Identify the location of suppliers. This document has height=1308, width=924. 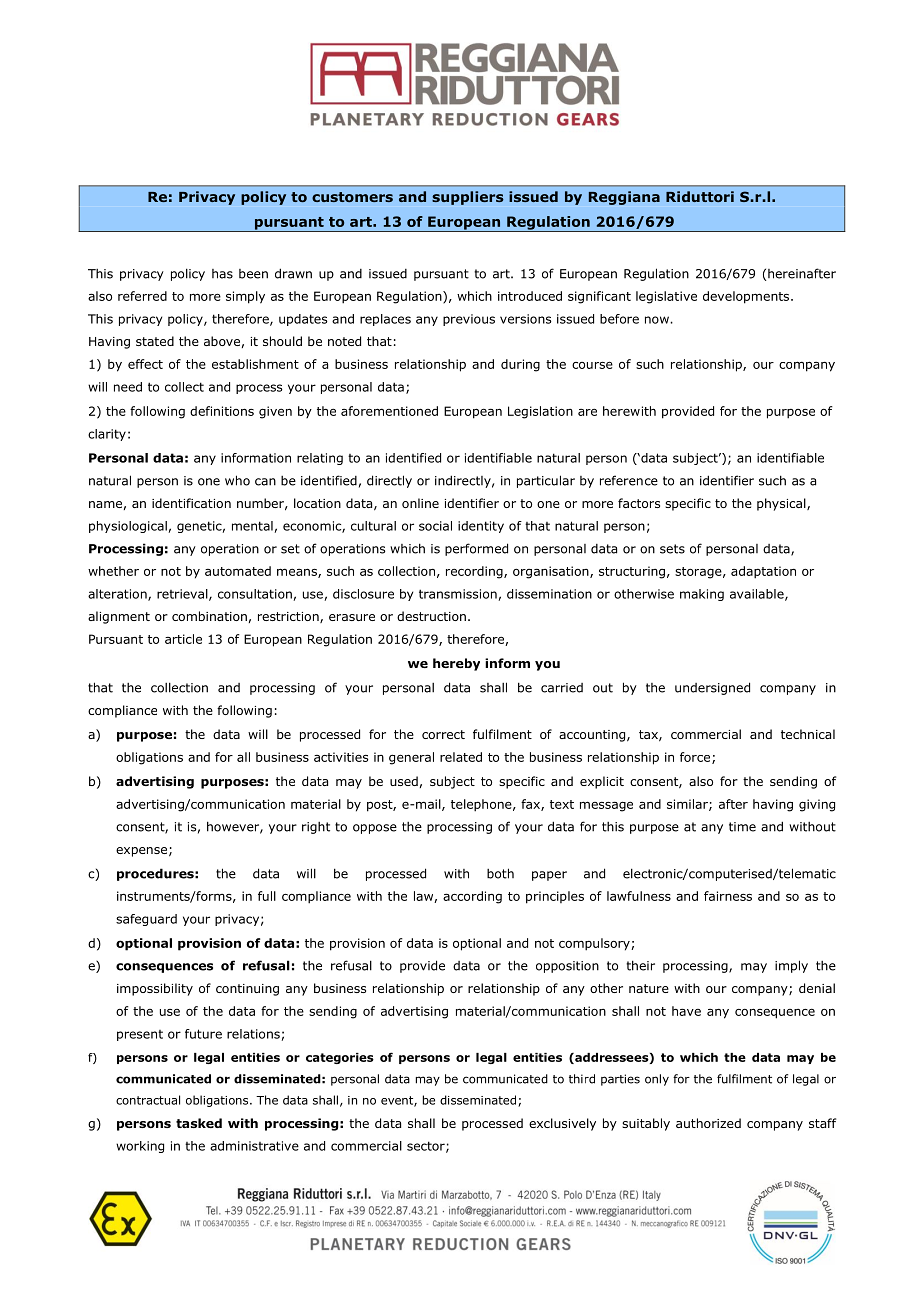
(468, 198).
